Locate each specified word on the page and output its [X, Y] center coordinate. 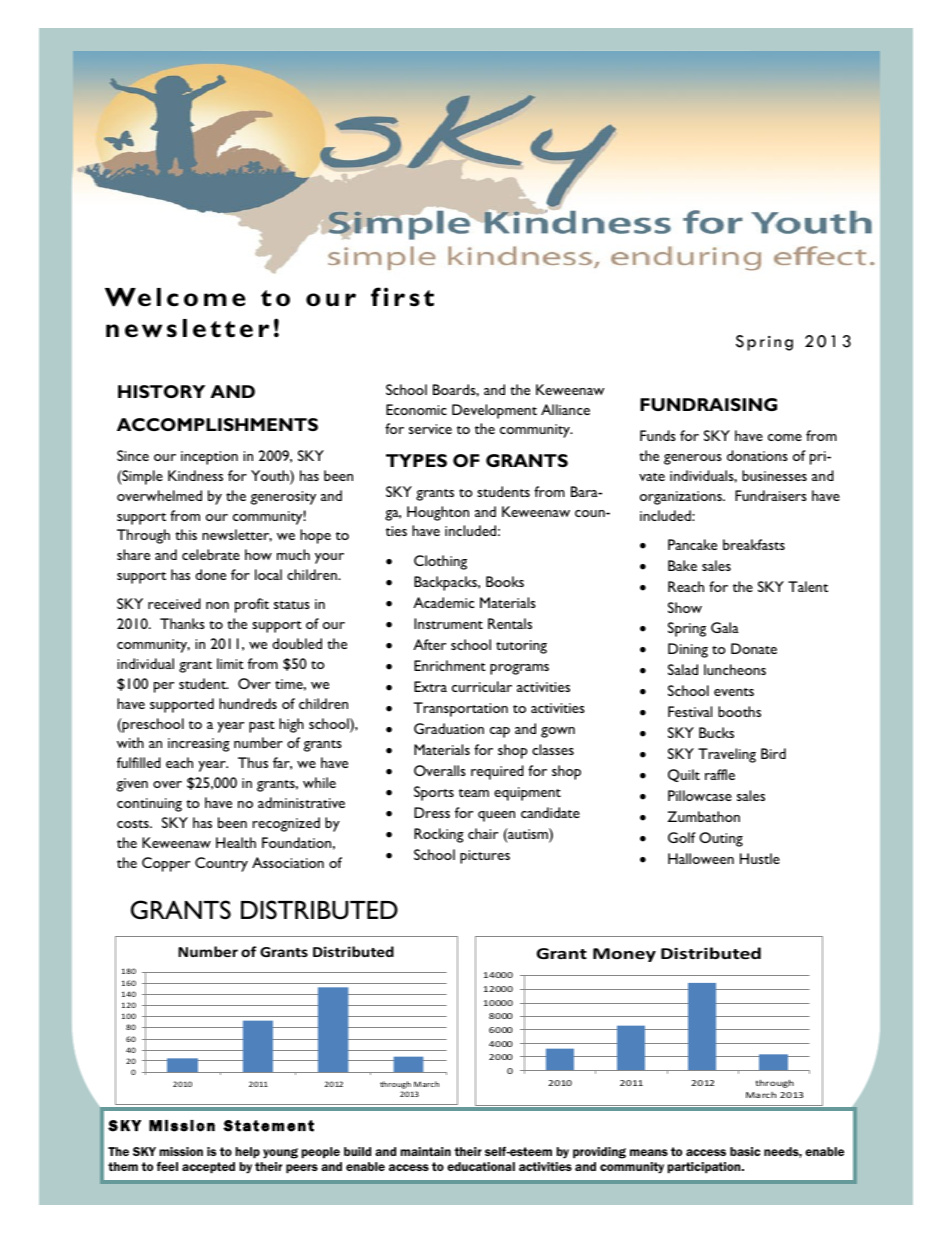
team [474, 793]
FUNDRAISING [708, 404]
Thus [253, 762]
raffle [720, 774]
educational [481, 1166]
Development [494, 411]
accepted [208, 1168]
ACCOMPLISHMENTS [217, 424]
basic [745, 1151]
